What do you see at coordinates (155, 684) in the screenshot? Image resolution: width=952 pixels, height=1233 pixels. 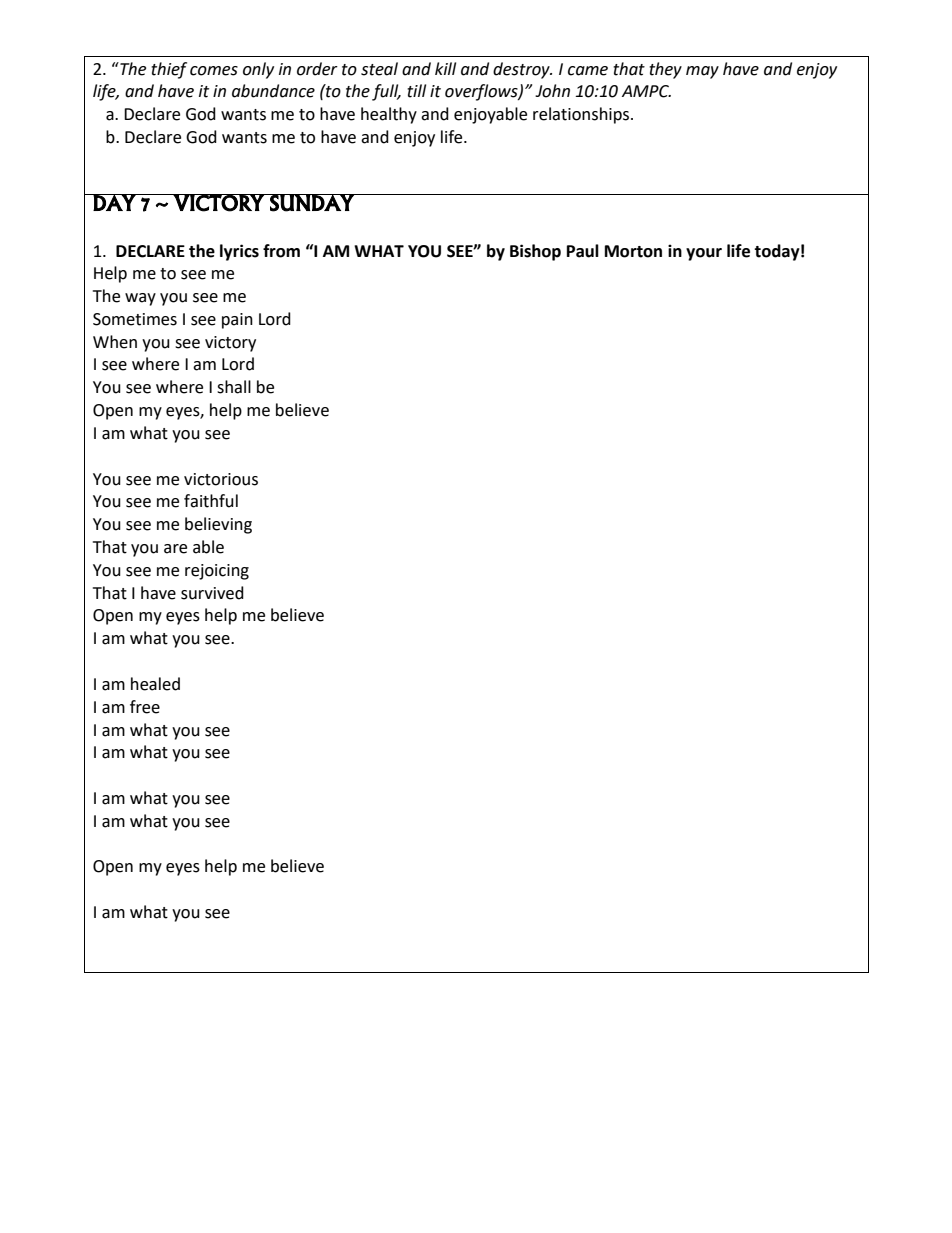 I see `healed` at bounding box center [155, 684].
